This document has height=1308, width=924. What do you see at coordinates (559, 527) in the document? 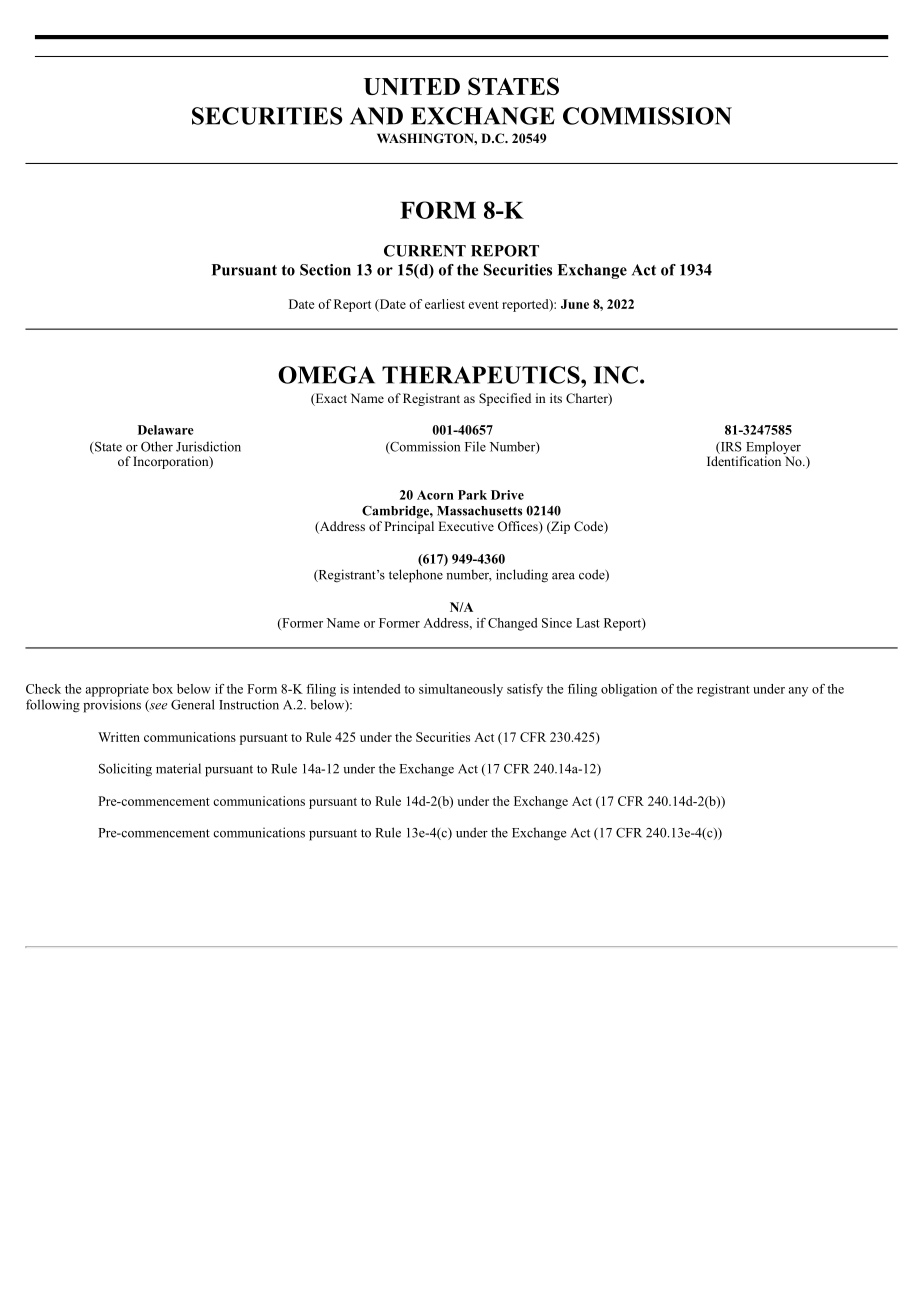
I see `Zip` at bounding box center [559, 527].
